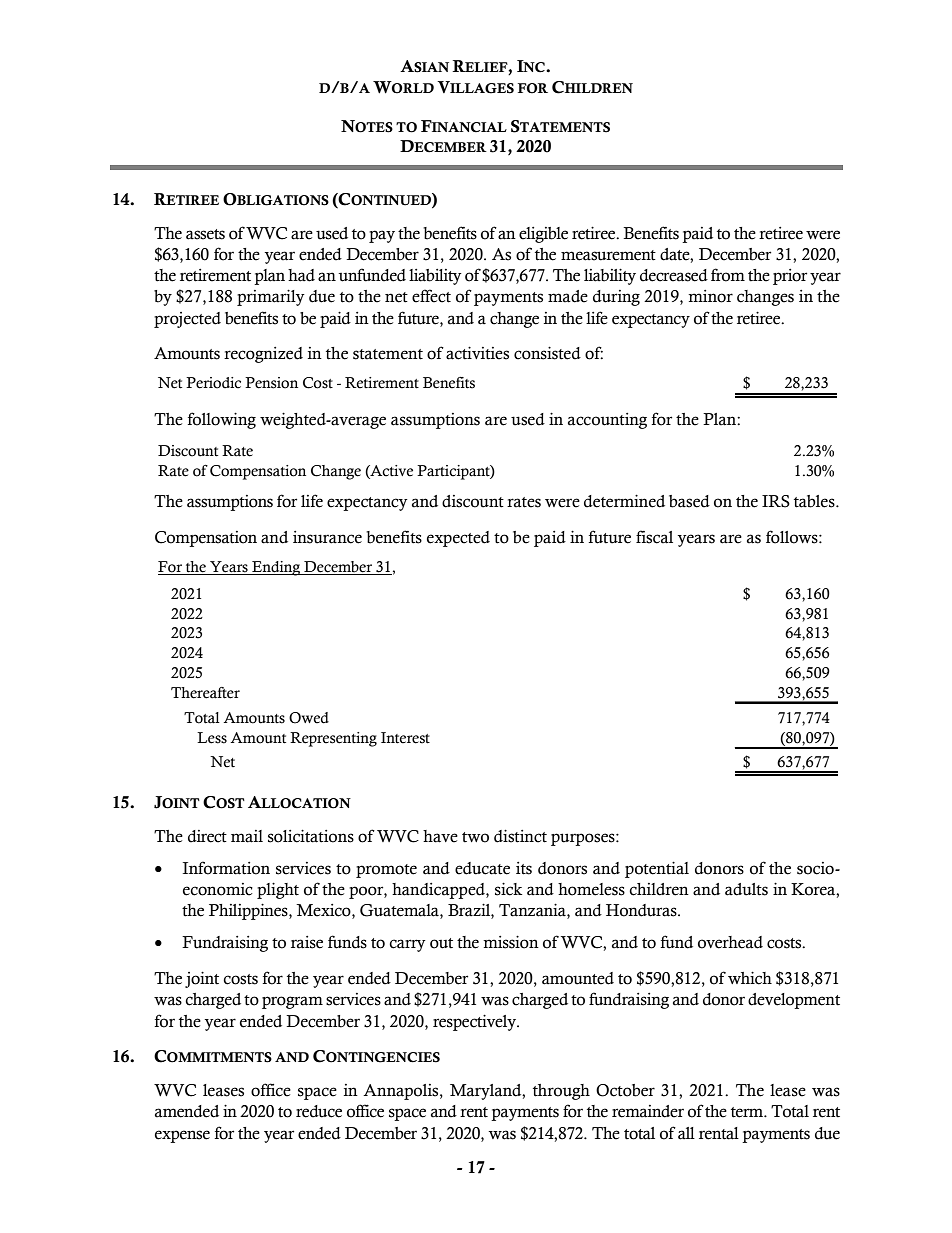 The height and width of the image is (1233, 952). Describe the element at coordinates (249, 911) in the image. I see `Philippines` at that location.
